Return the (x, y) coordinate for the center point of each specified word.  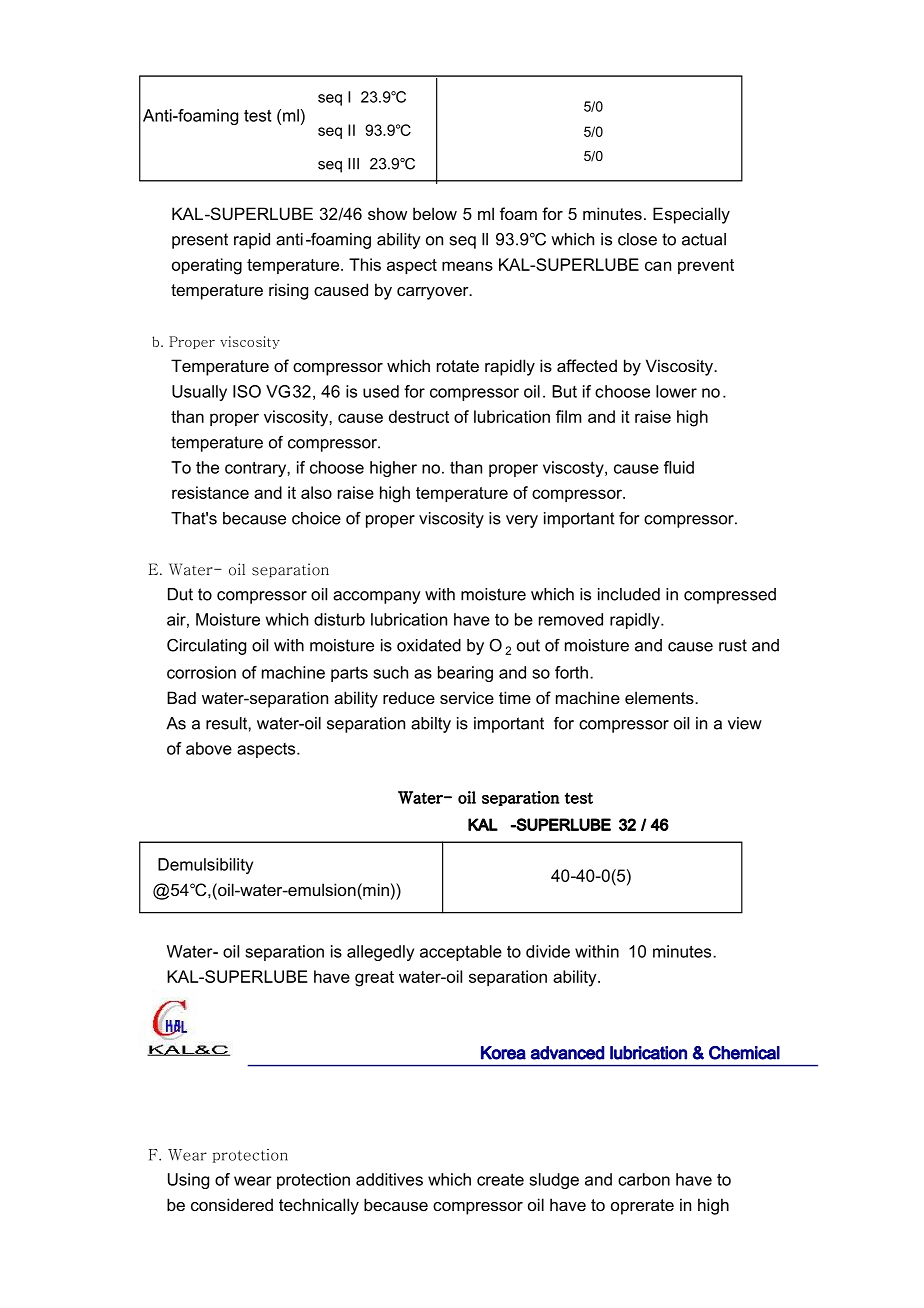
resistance (210, 492)
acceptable (461, 953)
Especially (691, 215)
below (435, 213)
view (745, 723)
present (200, 241)
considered (232, 1204)
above (209, 748)
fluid (679, 467)
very (522, 521)
